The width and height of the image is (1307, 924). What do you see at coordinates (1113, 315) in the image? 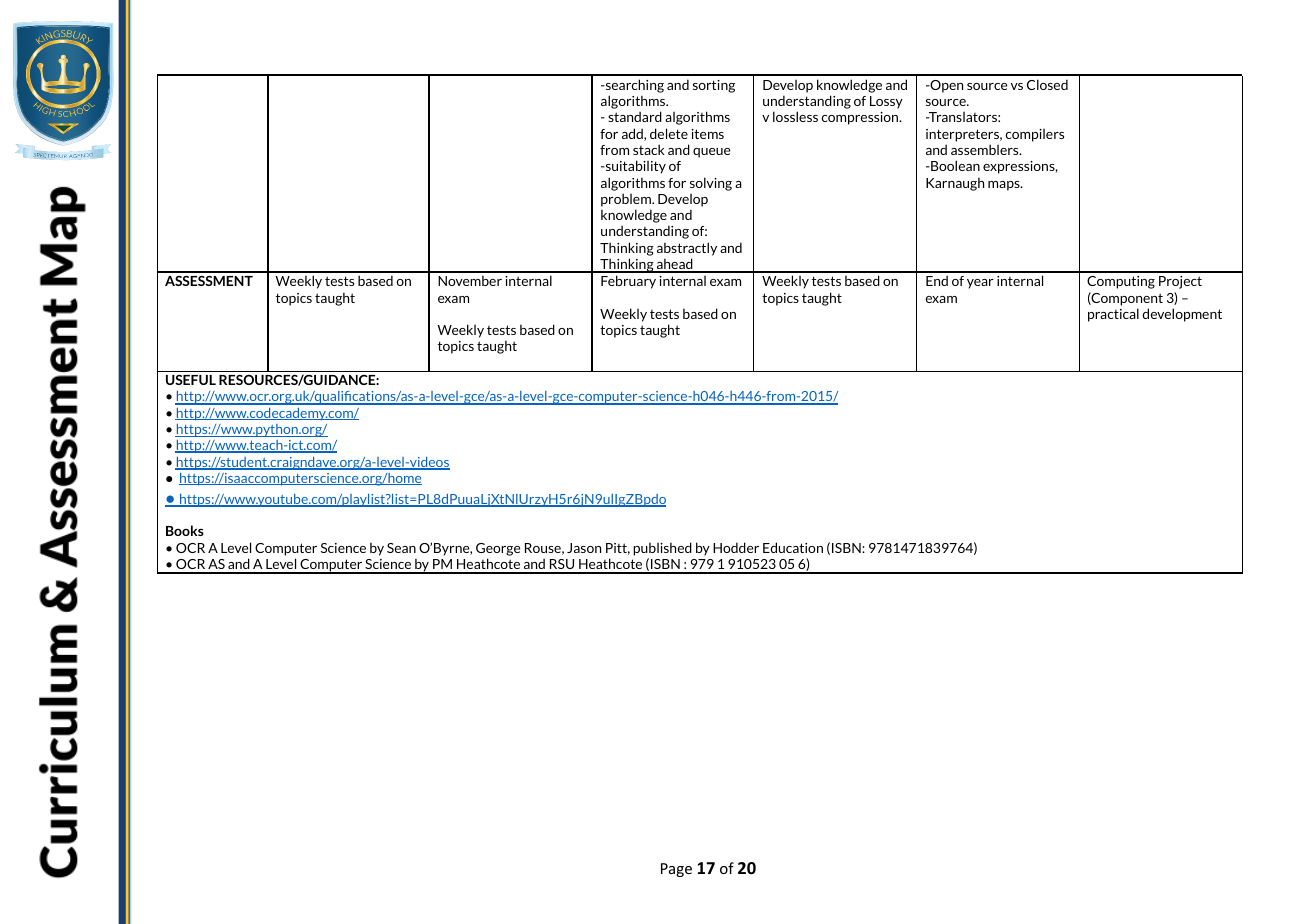
I see `practical` at bounding box center [1113, 315].
